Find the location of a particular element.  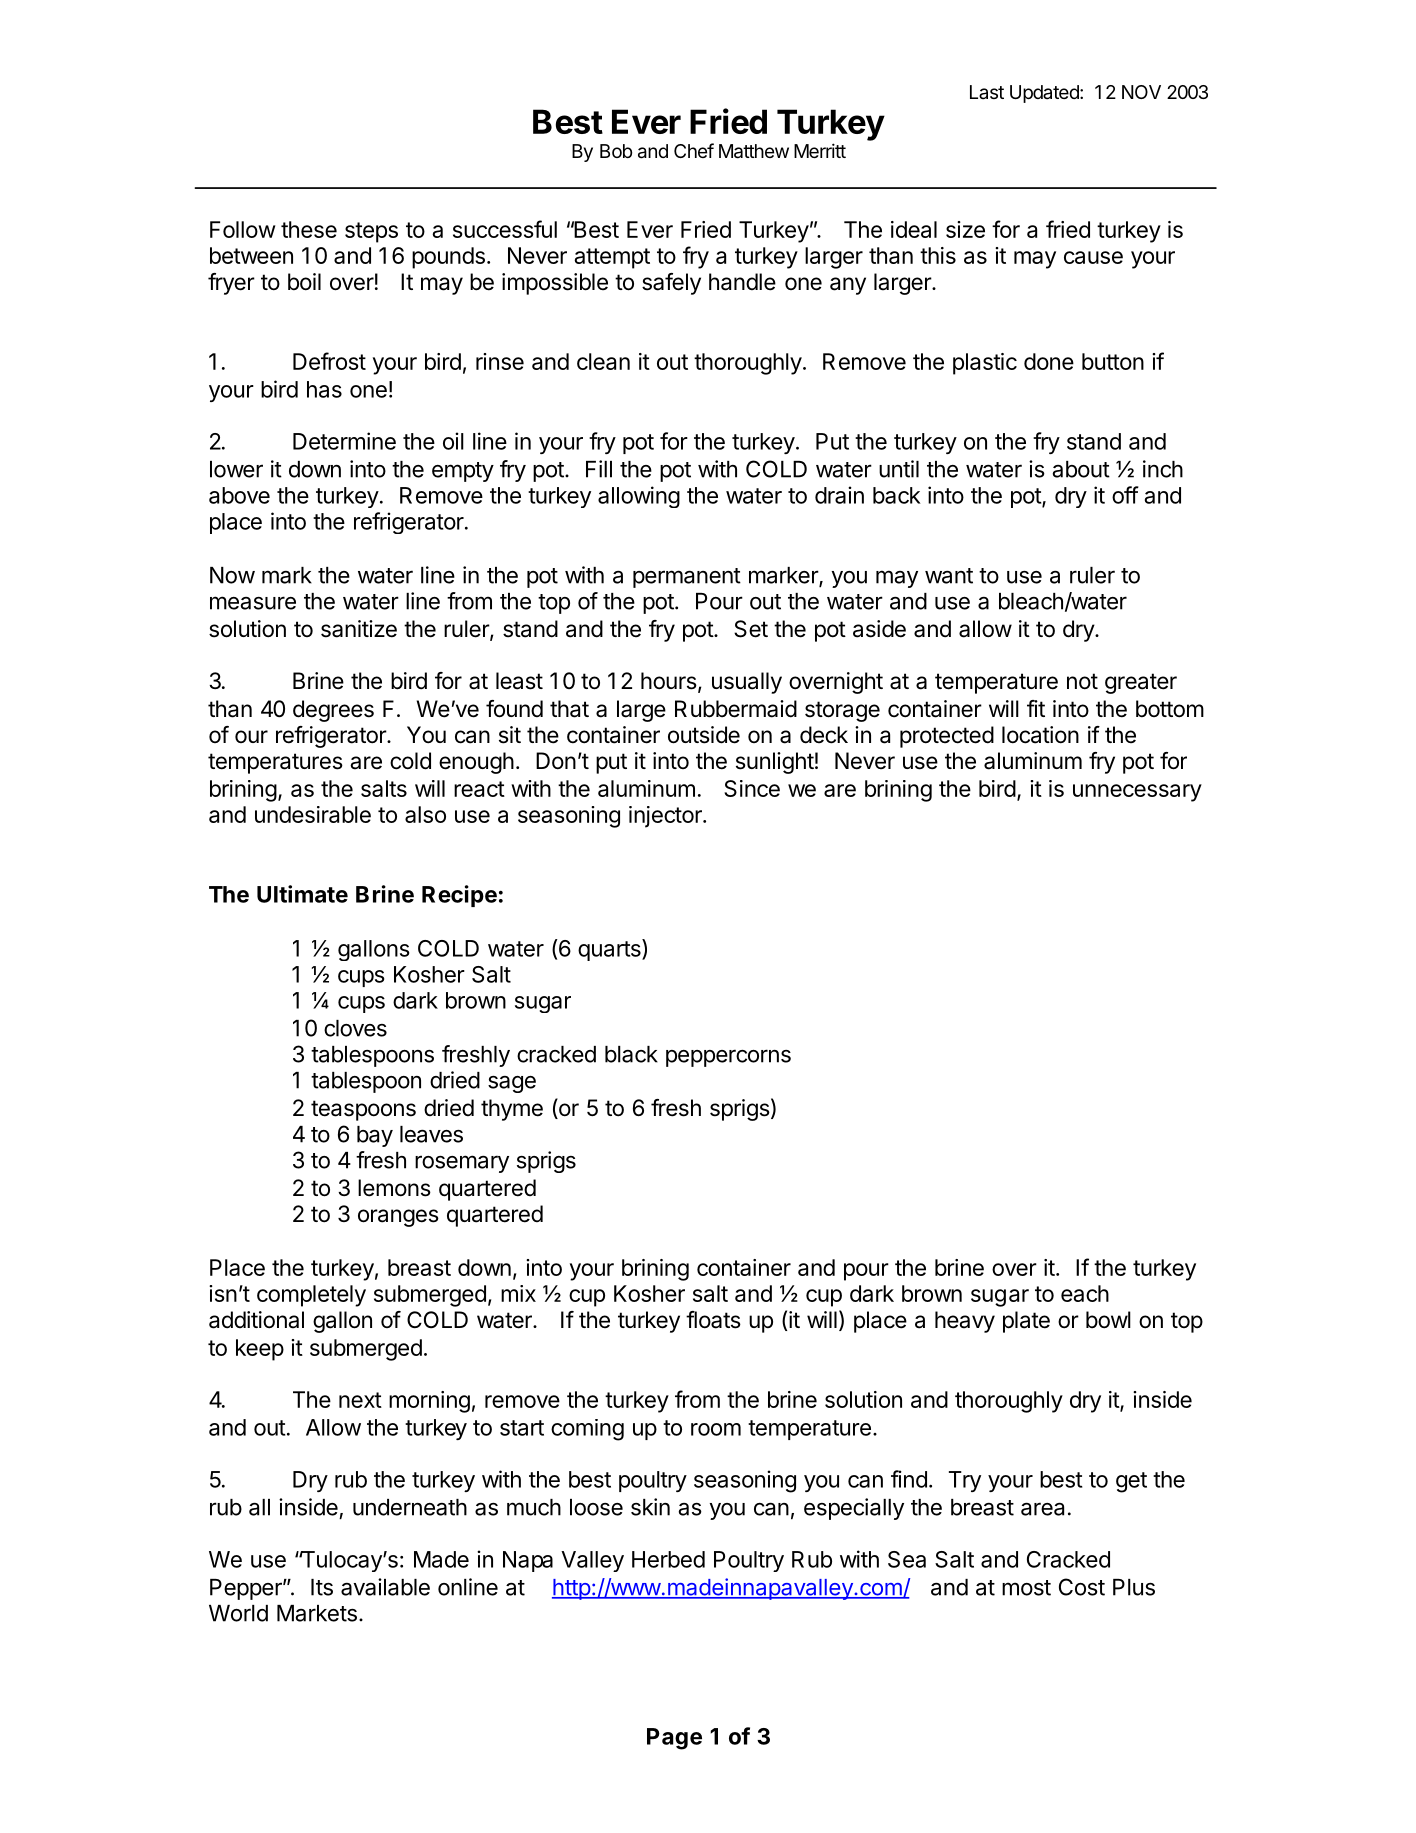

Chef is located at coordinates (694, 150).
